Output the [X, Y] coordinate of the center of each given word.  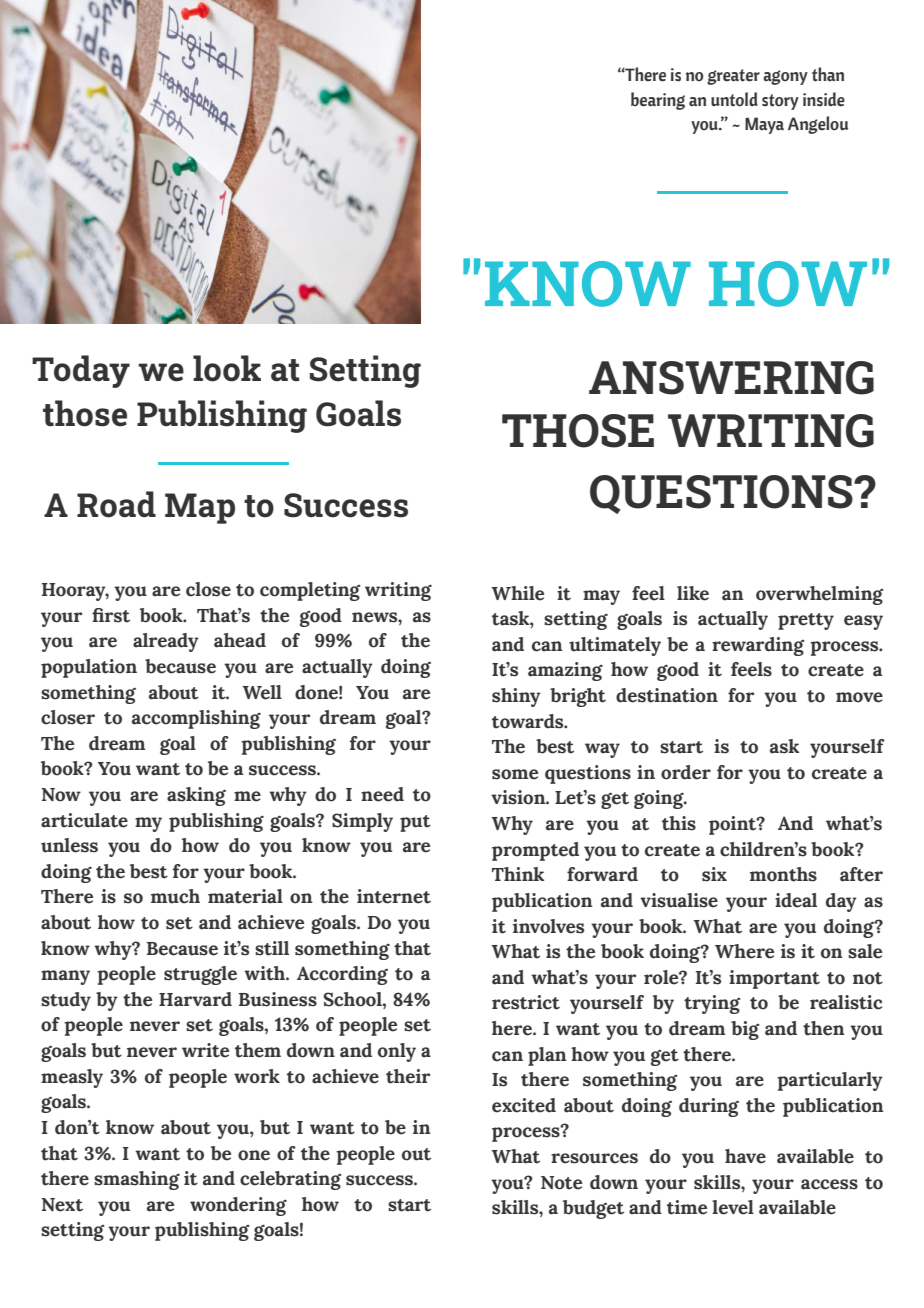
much [175, 896]
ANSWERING [731, 378]
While [518, 593]
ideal [796, 900]
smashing [137, 1180]
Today [81, 371]
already [166, 642]
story [780, 102]
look [227, 368]
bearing [658, 101]
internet [394, 896]
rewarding [758, 646]
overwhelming [820, 595]
